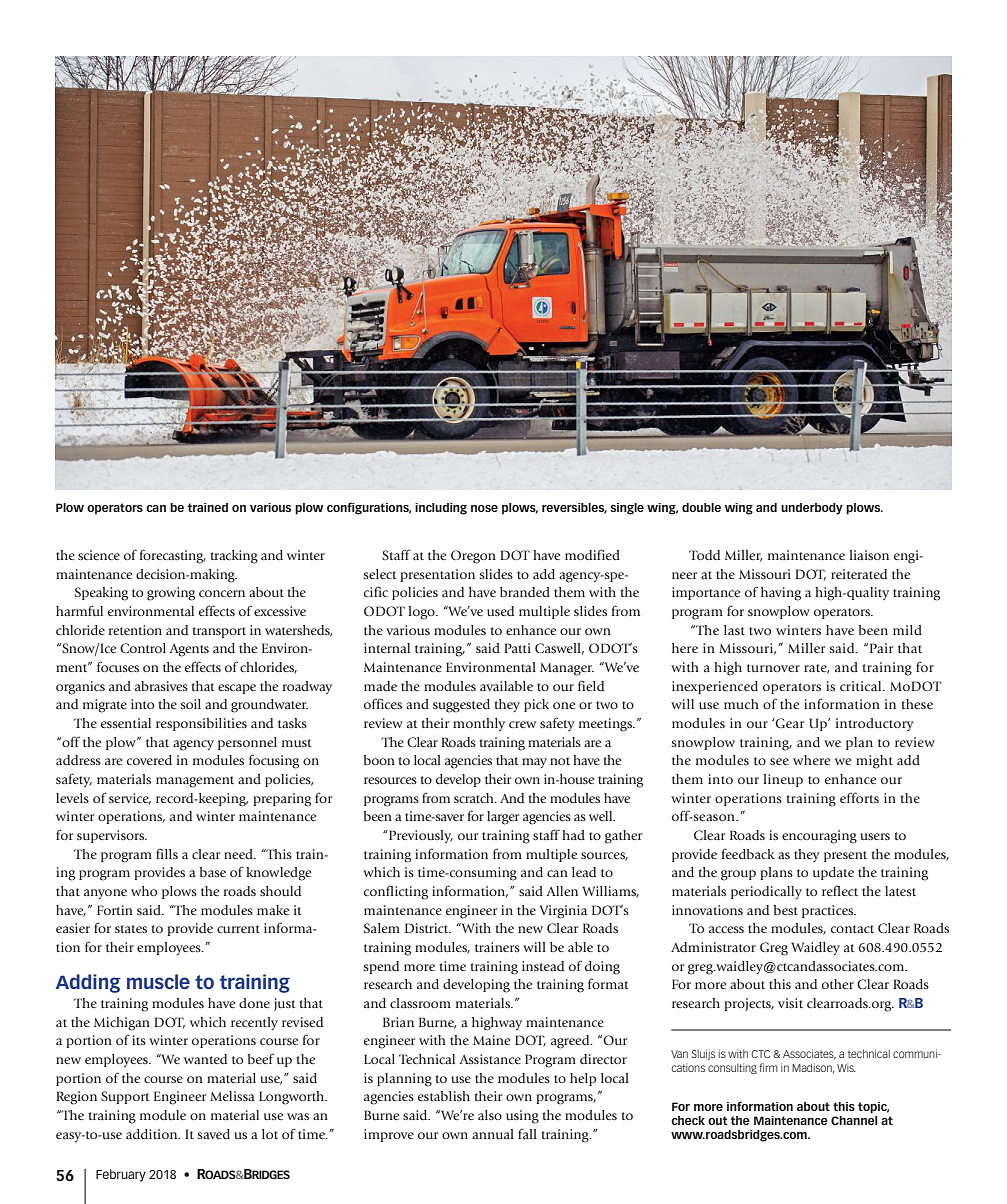 Image resolution: width=1007 pixels, height=1204 pixels. Describe the element at coordinates (819, 837) in the screenshot. I see `encouraging` at that location.
